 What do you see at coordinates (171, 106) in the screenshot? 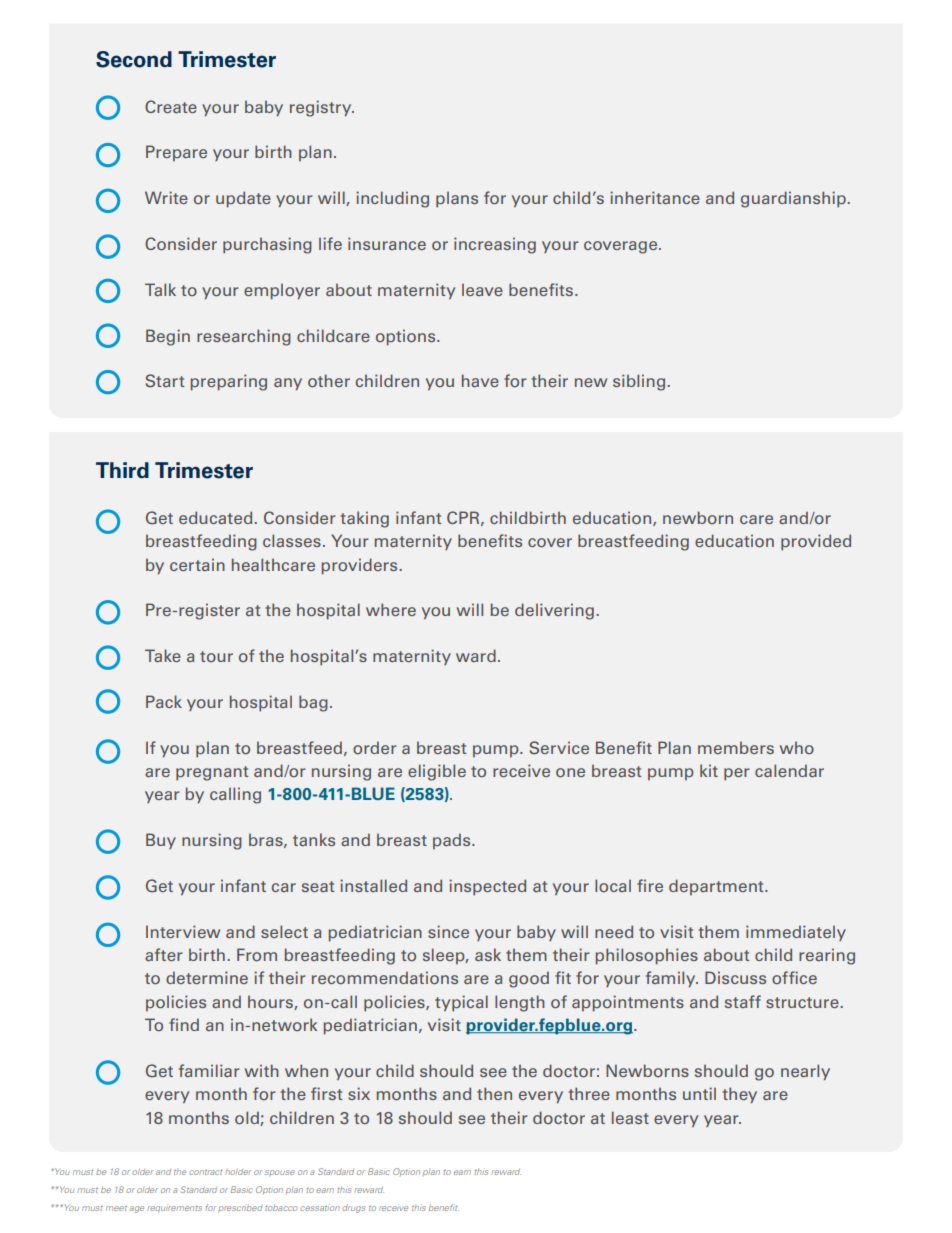
I see `Create` at bounding box center [171, 106].
